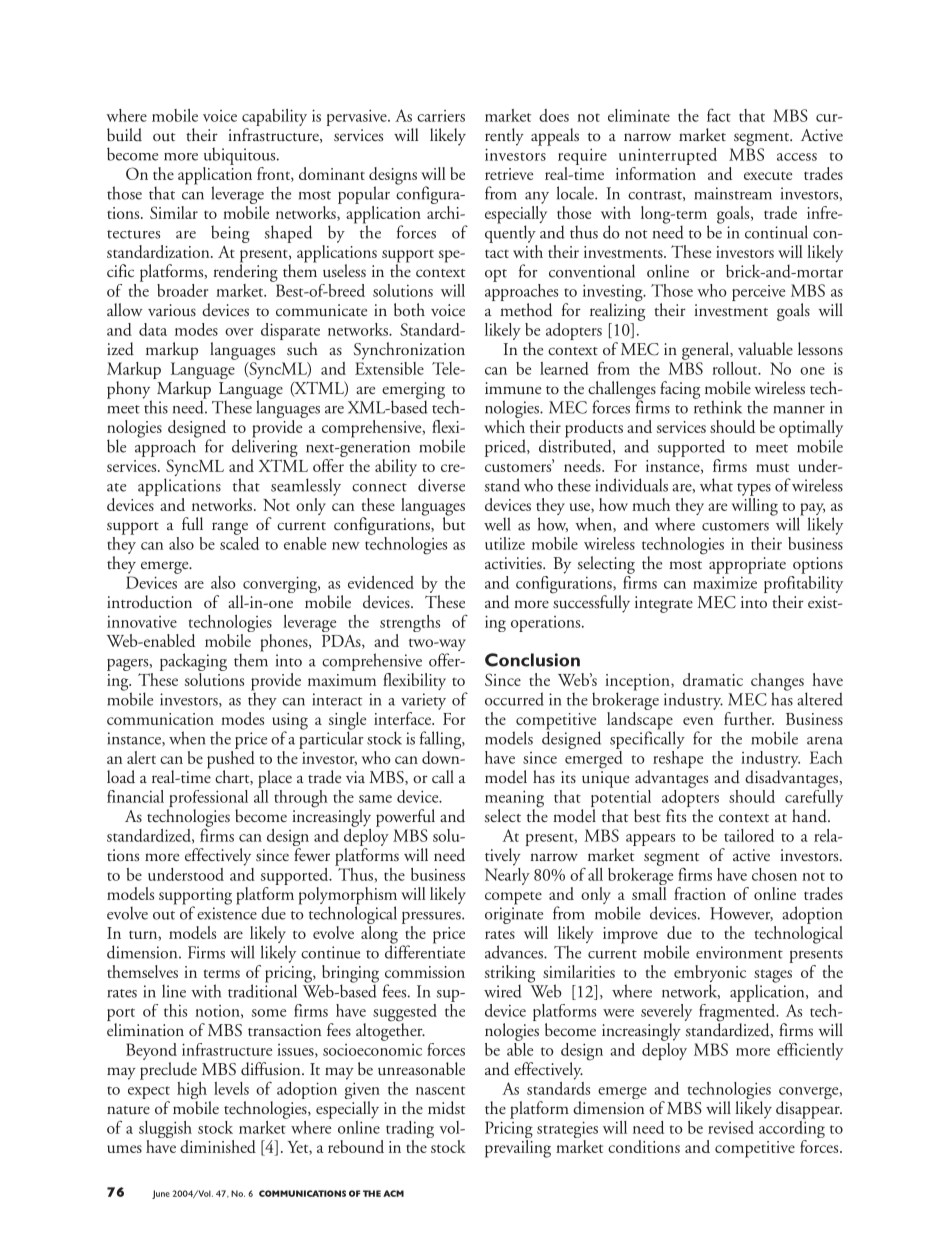 This document has height=1233, width=952. Describe the element at coordinates (768, 176) in the document. I see `execute` at that location.
